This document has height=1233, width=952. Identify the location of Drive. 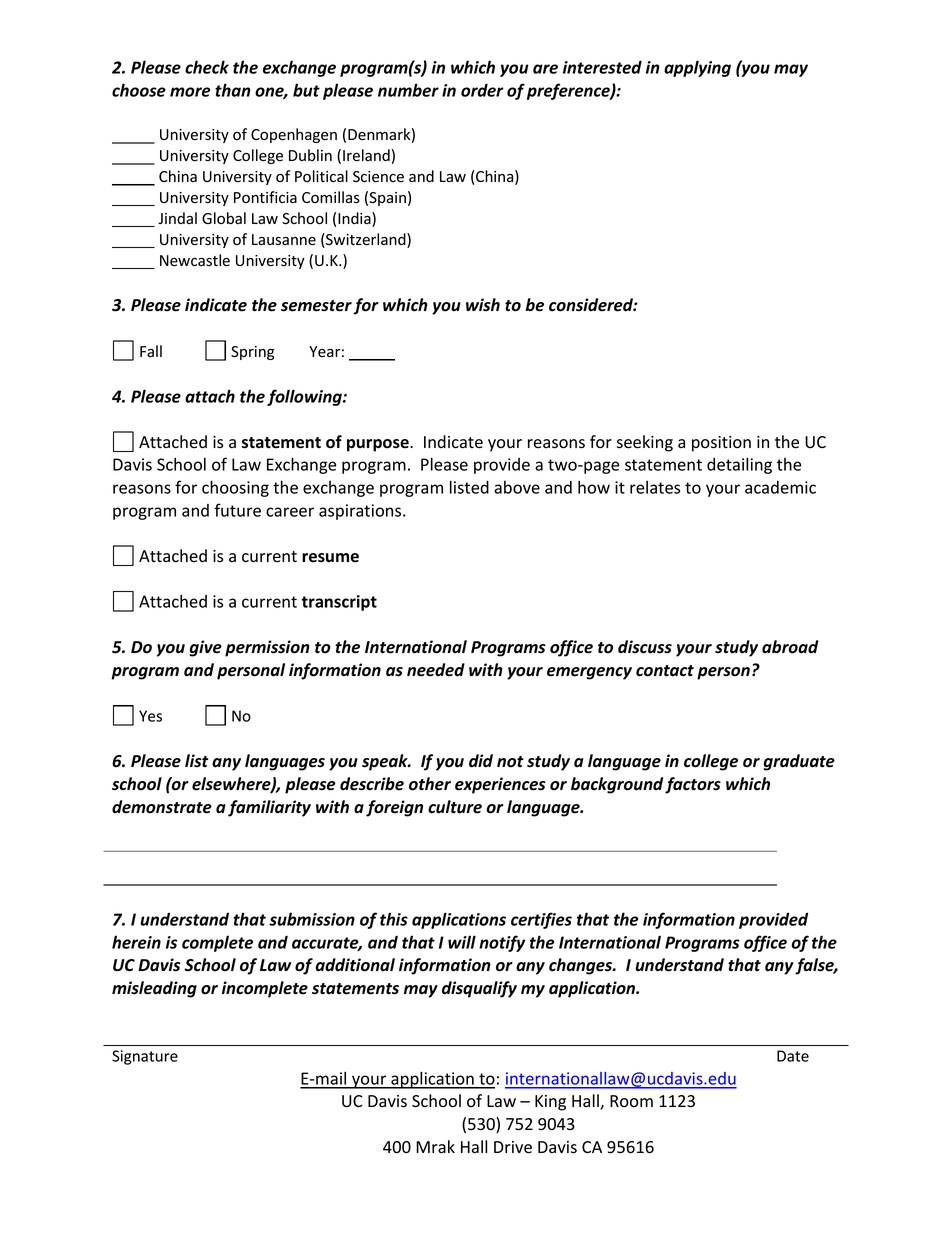
(513, 1147).
